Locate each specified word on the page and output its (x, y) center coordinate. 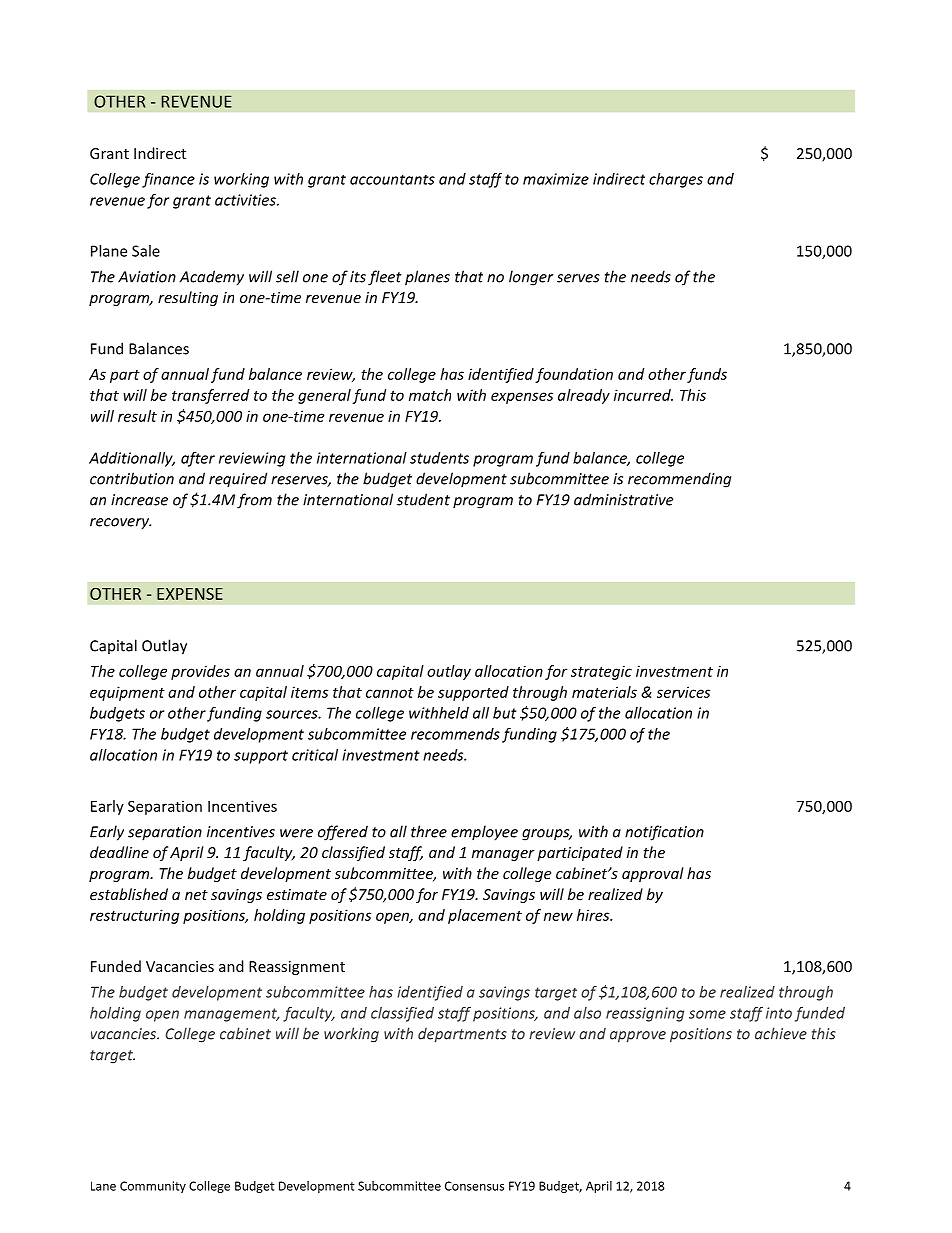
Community (153, 1187)
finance (168, 180)
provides (200, 672)
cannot (390, 693)
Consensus (474, 1186)
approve (638, 1037)
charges (676, 180)
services (683, 692)
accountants (392, 180)
